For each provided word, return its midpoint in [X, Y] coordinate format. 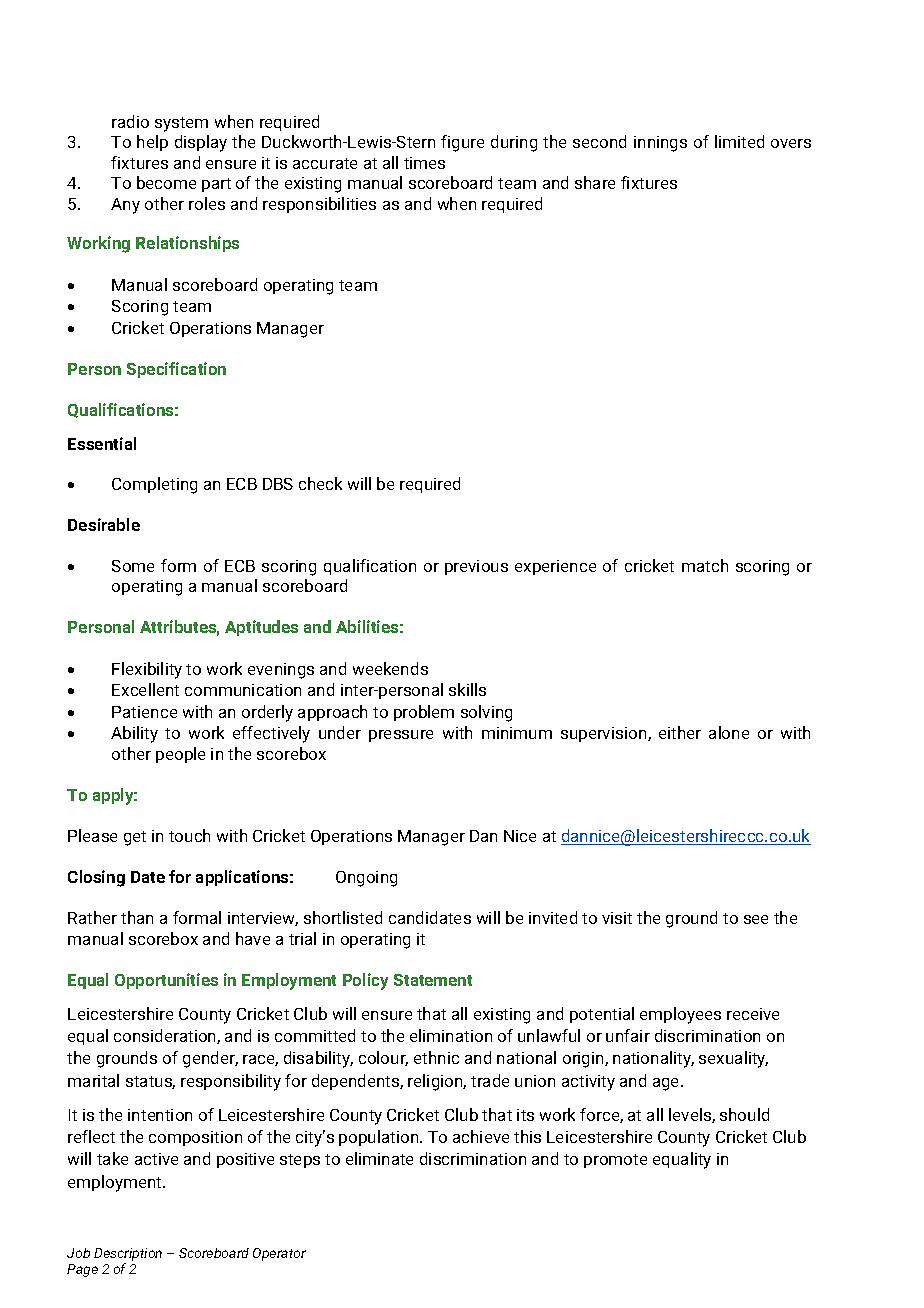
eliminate [379, 1158]
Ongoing [366, 879]
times [424, 163]
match [705, 565]
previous [476, 567]
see [756, 919]
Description [128, 1254]
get [135, 838]
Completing [154, 485]
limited [739, 141]
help [152, 143]
